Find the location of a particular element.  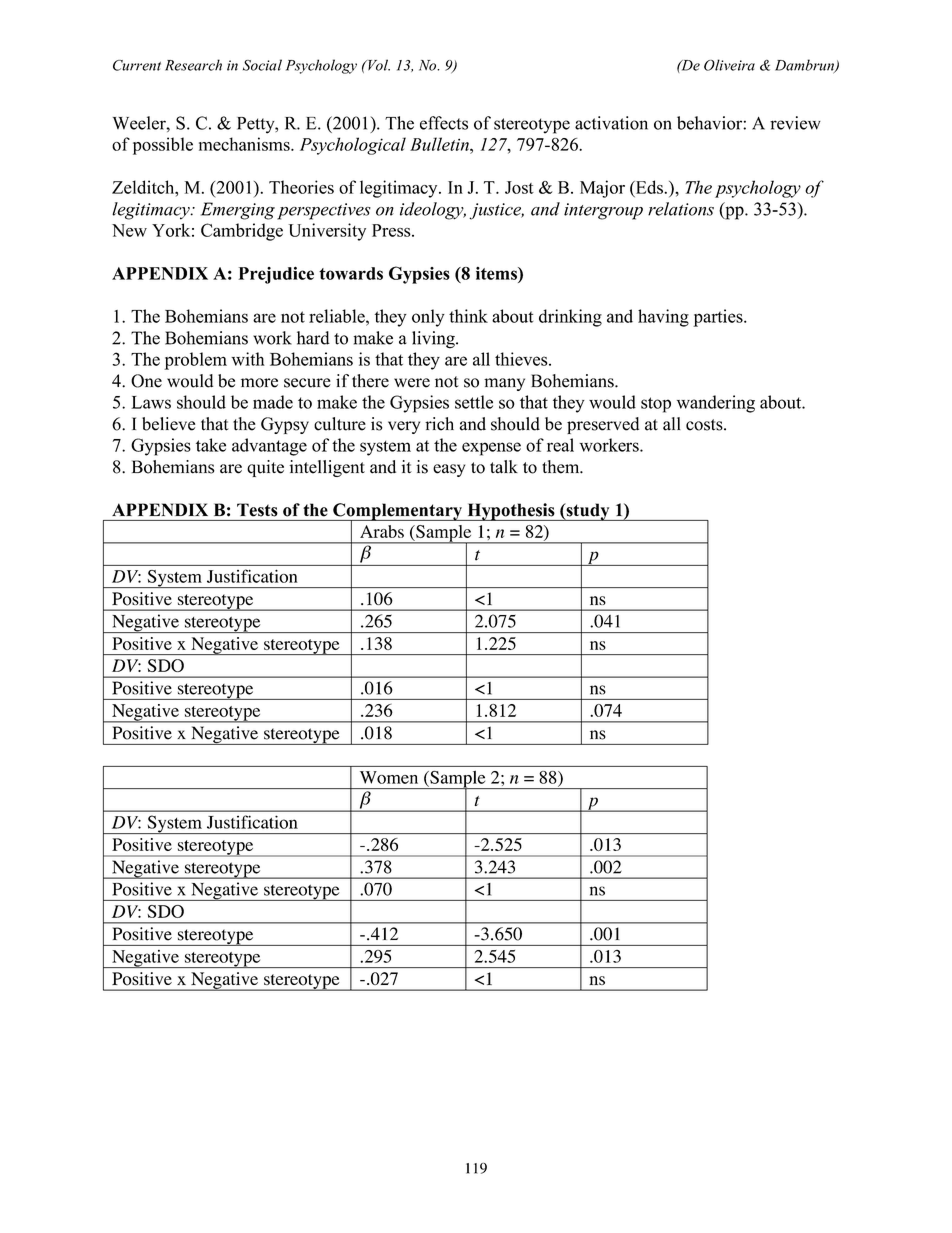

items is located at coordinates (497, 273).
